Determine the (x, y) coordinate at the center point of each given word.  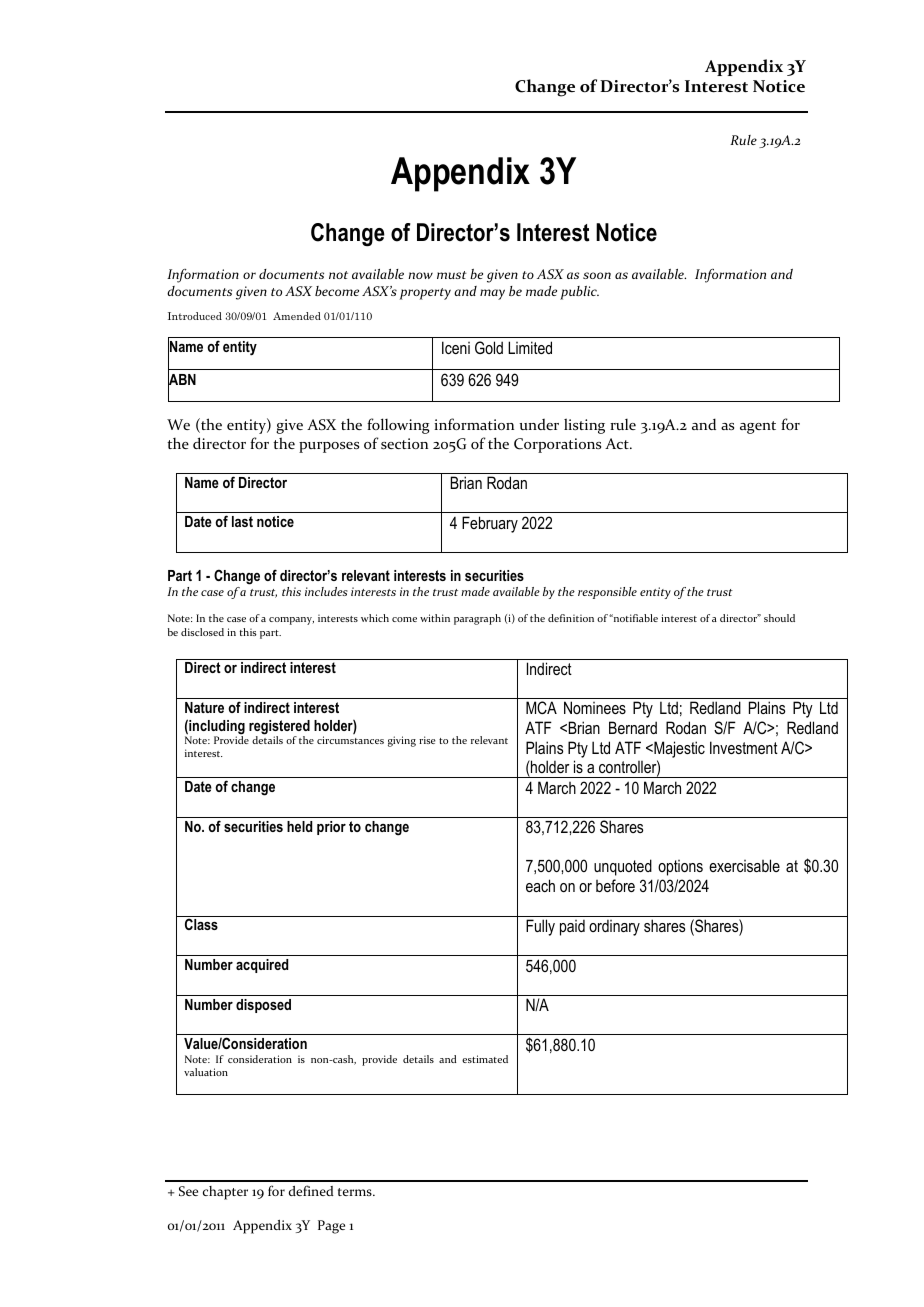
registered (279, 728)
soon (597, 275)
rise (427, 740)
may (492, 294)
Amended (297, 316)
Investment (744, 747)
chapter (225, 1193)
